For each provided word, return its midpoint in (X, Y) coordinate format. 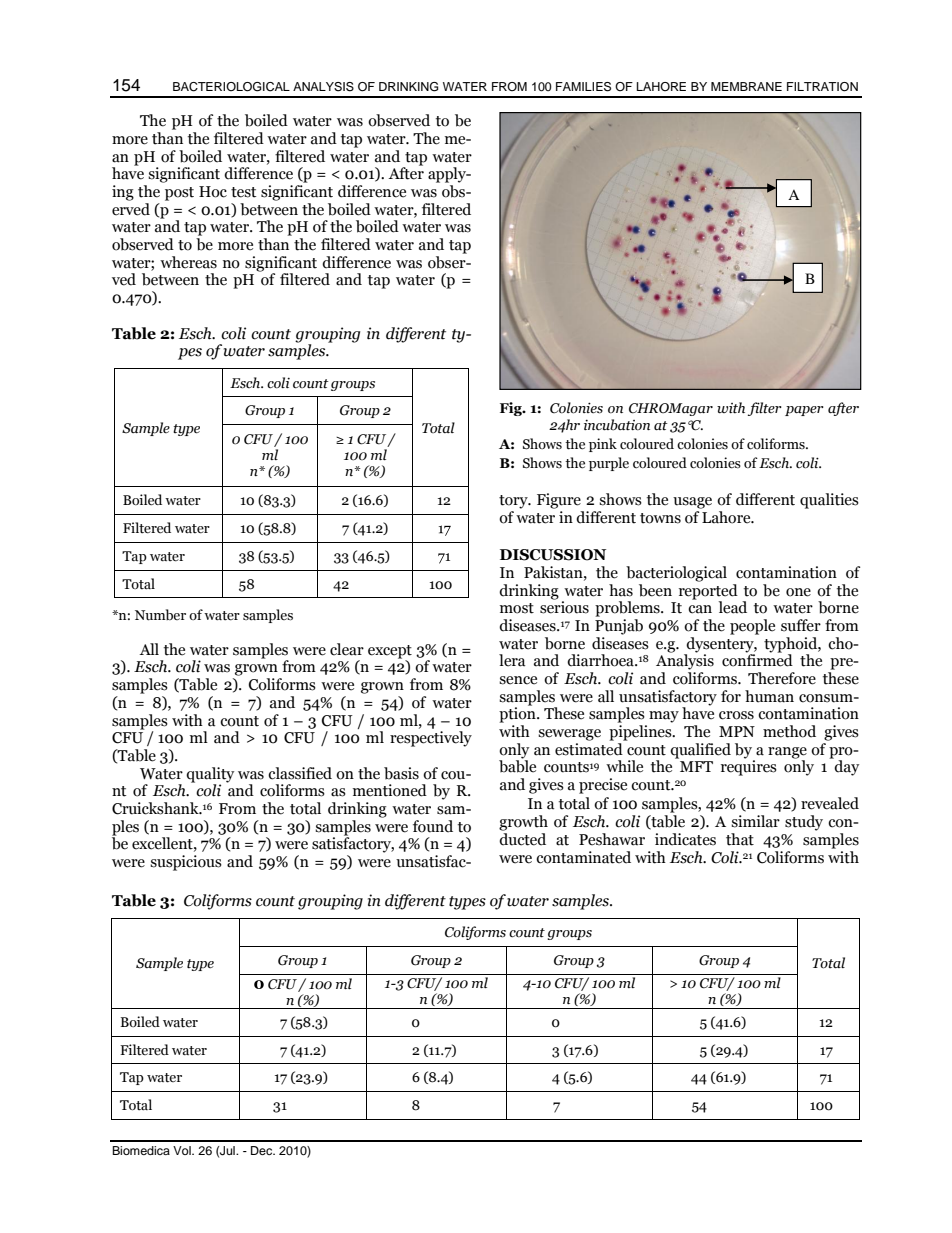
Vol (183, 1150)
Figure (559, 501)
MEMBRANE (746, 86)
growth (523, 823)
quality (210, 775)
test (243, 192)
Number (160, 615)
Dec (263, 1150)
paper (804, 411)
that (740, 839)
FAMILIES (583, 87)
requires (749, 767)
